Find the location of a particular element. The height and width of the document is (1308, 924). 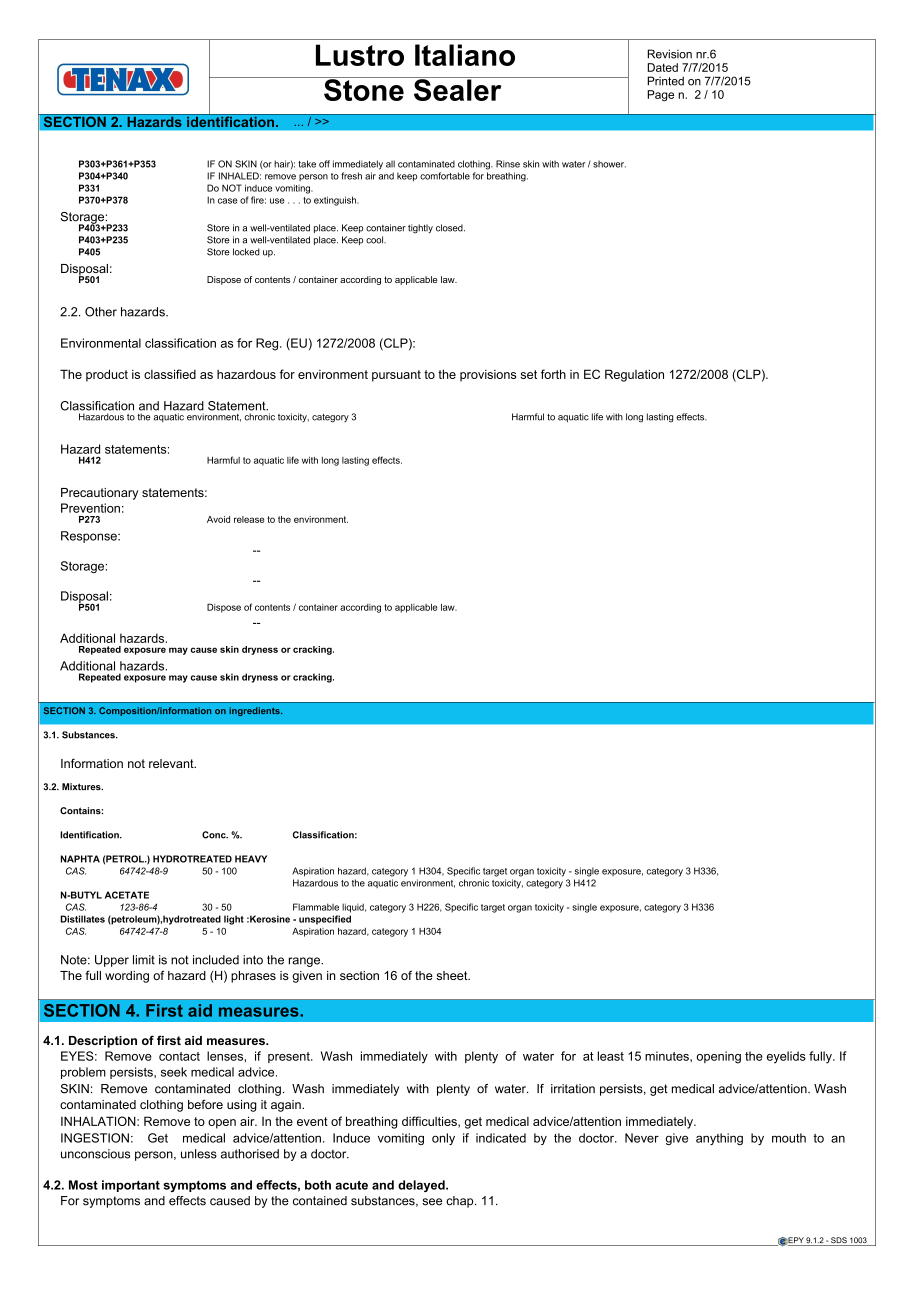

Other is located at coordinates (101, 312).
